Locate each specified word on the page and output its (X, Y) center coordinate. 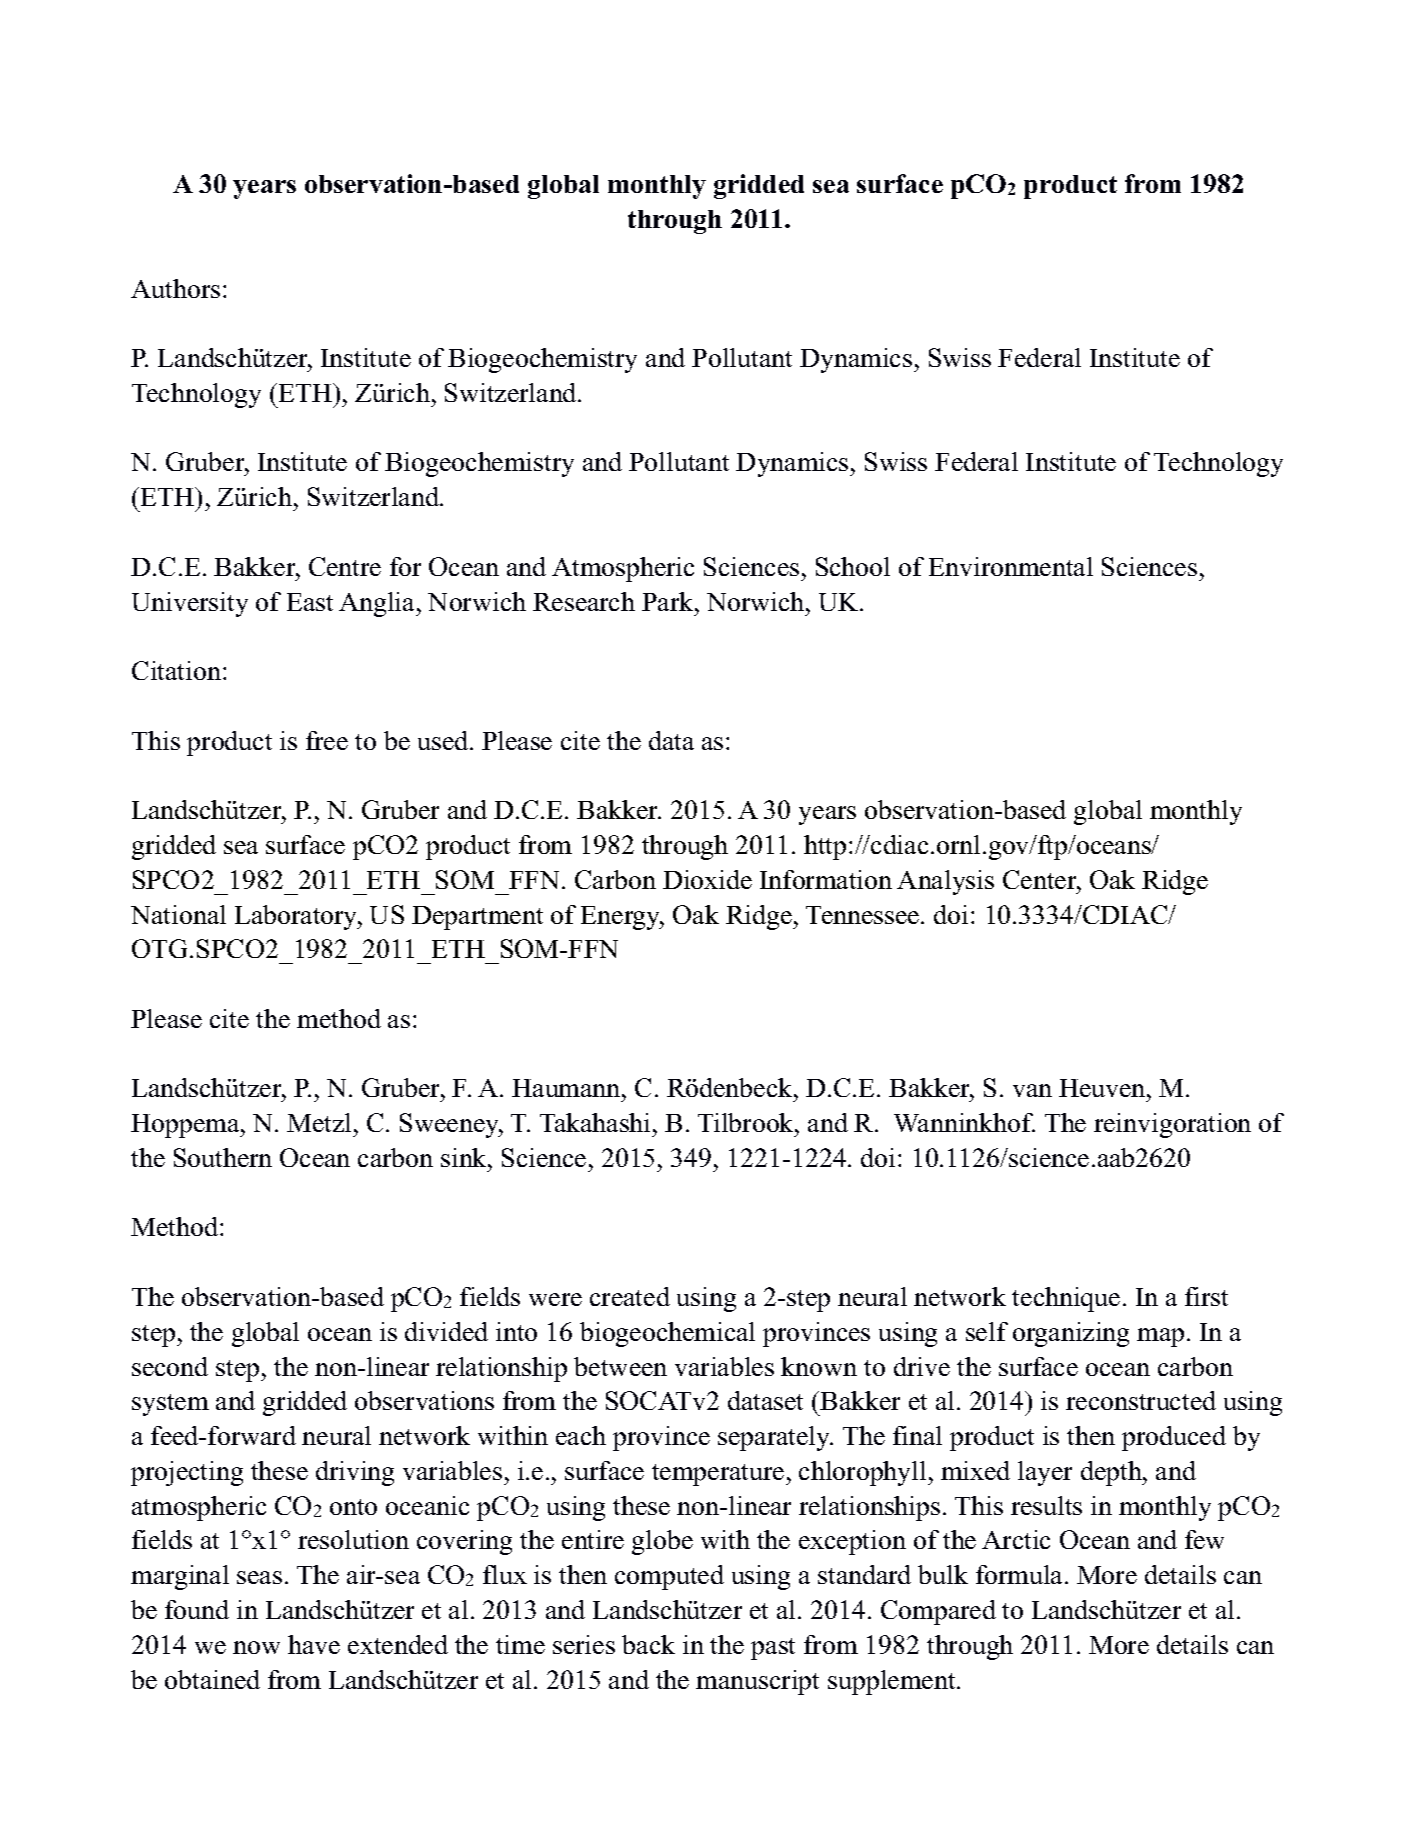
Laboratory (297, 917)
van (1032, 1090)
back (648, 1644)
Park (669, 601)
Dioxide (707, 879)
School (853, 566)
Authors (175, 288)
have (314, 1644)
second (170, 1366)
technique (1066, 1299)
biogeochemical (667, 1334)
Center (1041, 879)
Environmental (1011, 566)
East (310, 602)
